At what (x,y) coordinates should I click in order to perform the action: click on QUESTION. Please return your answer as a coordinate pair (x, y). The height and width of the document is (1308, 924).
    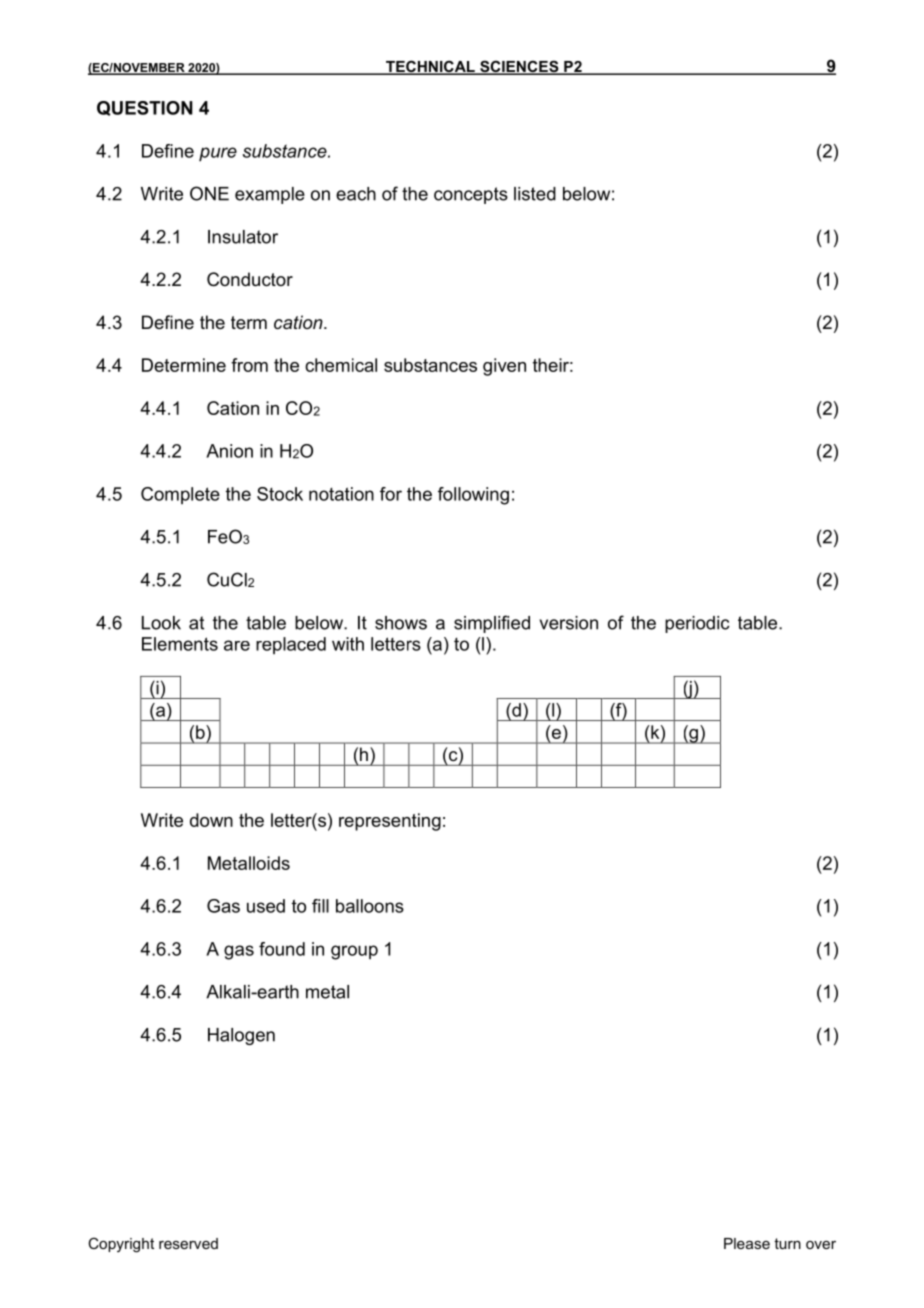
    Looking at the image, I should click on (145, 108).
